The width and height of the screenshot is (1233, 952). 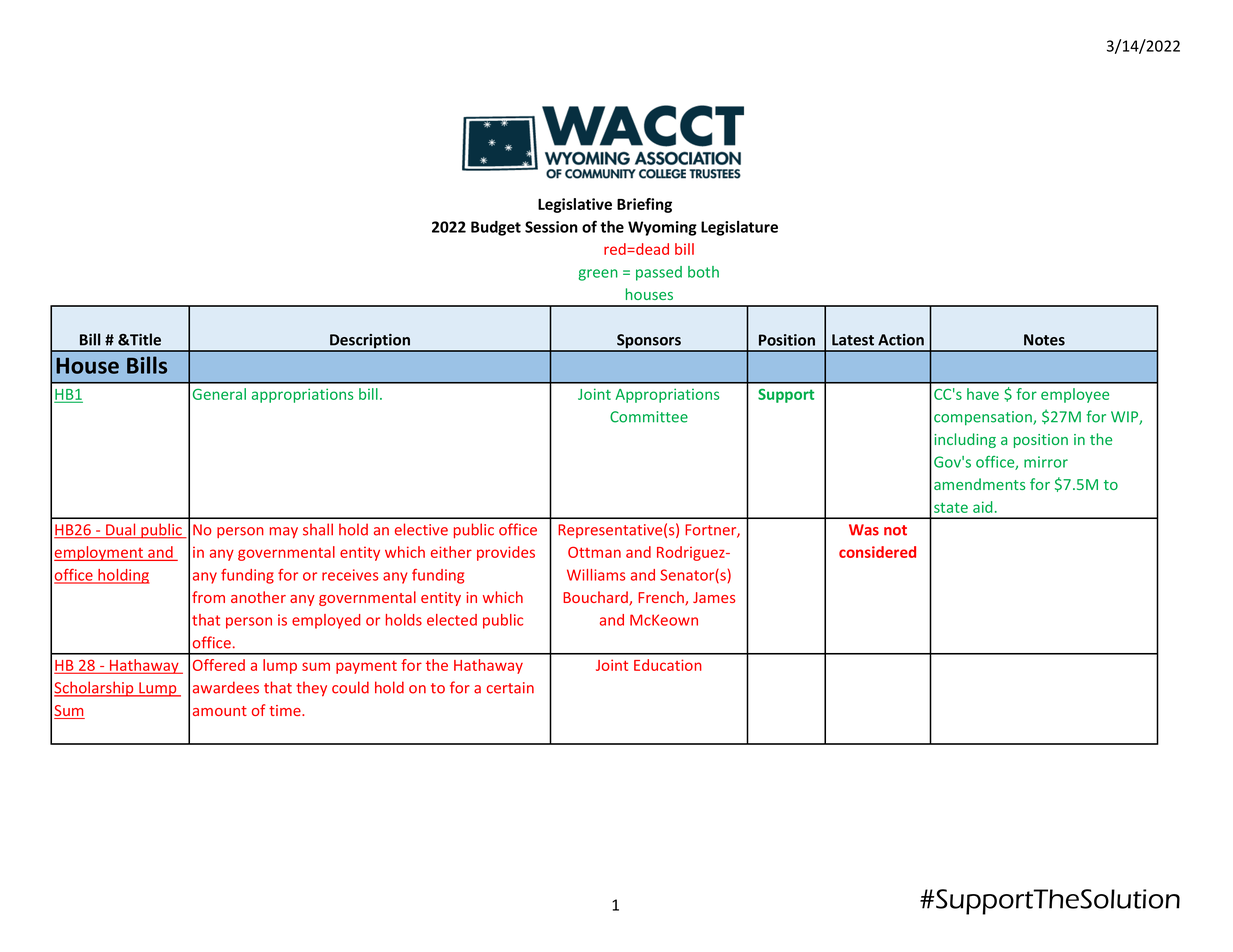 What do you see at coordinates (219, 394) in the screenshot?
I see `General` at bounding box center [219, 394].
